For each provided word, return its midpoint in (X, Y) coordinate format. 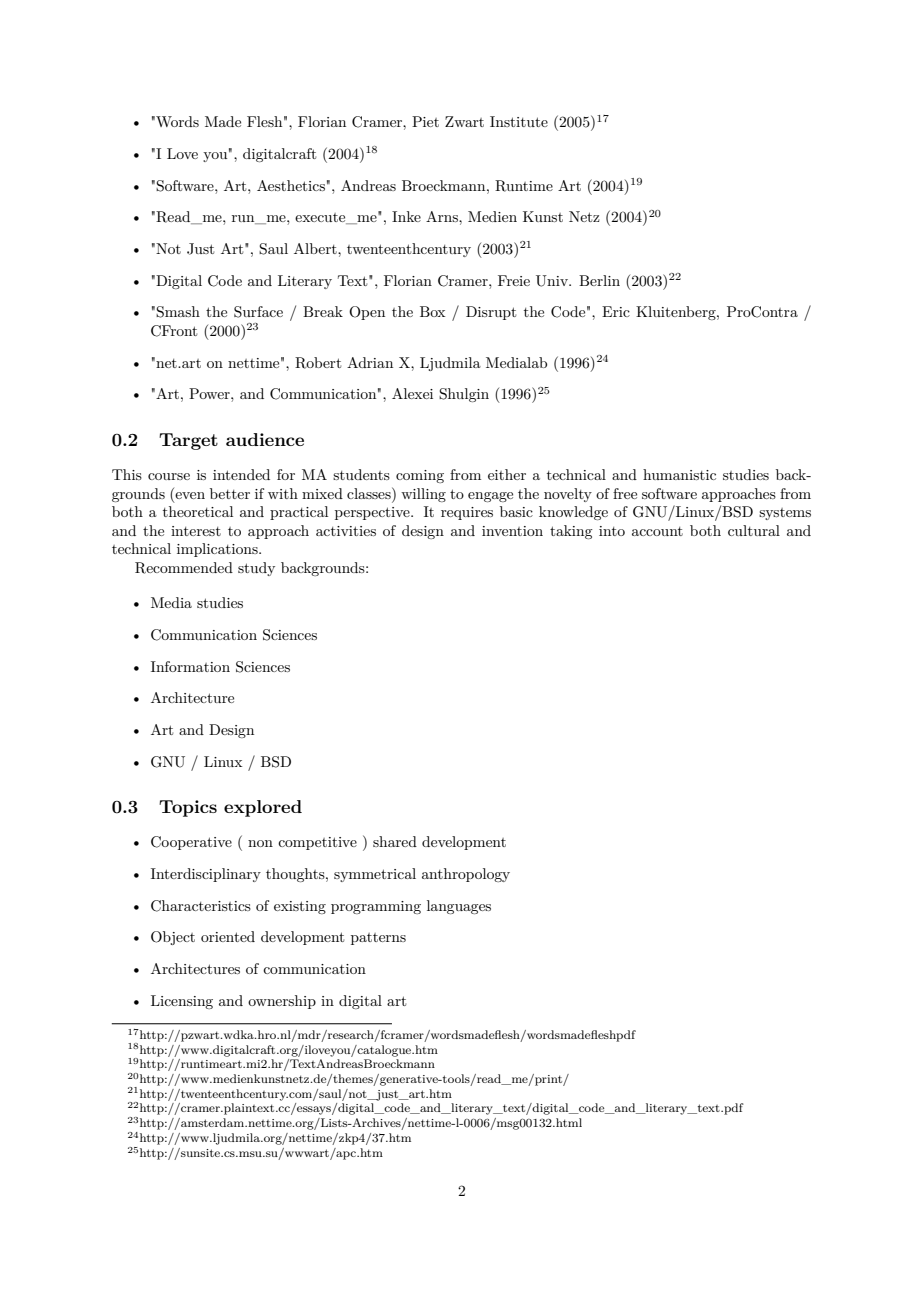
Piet (425, 121)
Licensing (182, 1002)
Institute (519, 121)
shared (395, 841)
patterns (378, 939)
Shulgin (464, 395)
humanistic (679, 474)
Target (188, 441)
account (657, 531)
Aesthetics (291, 185)
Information (190, 666)
